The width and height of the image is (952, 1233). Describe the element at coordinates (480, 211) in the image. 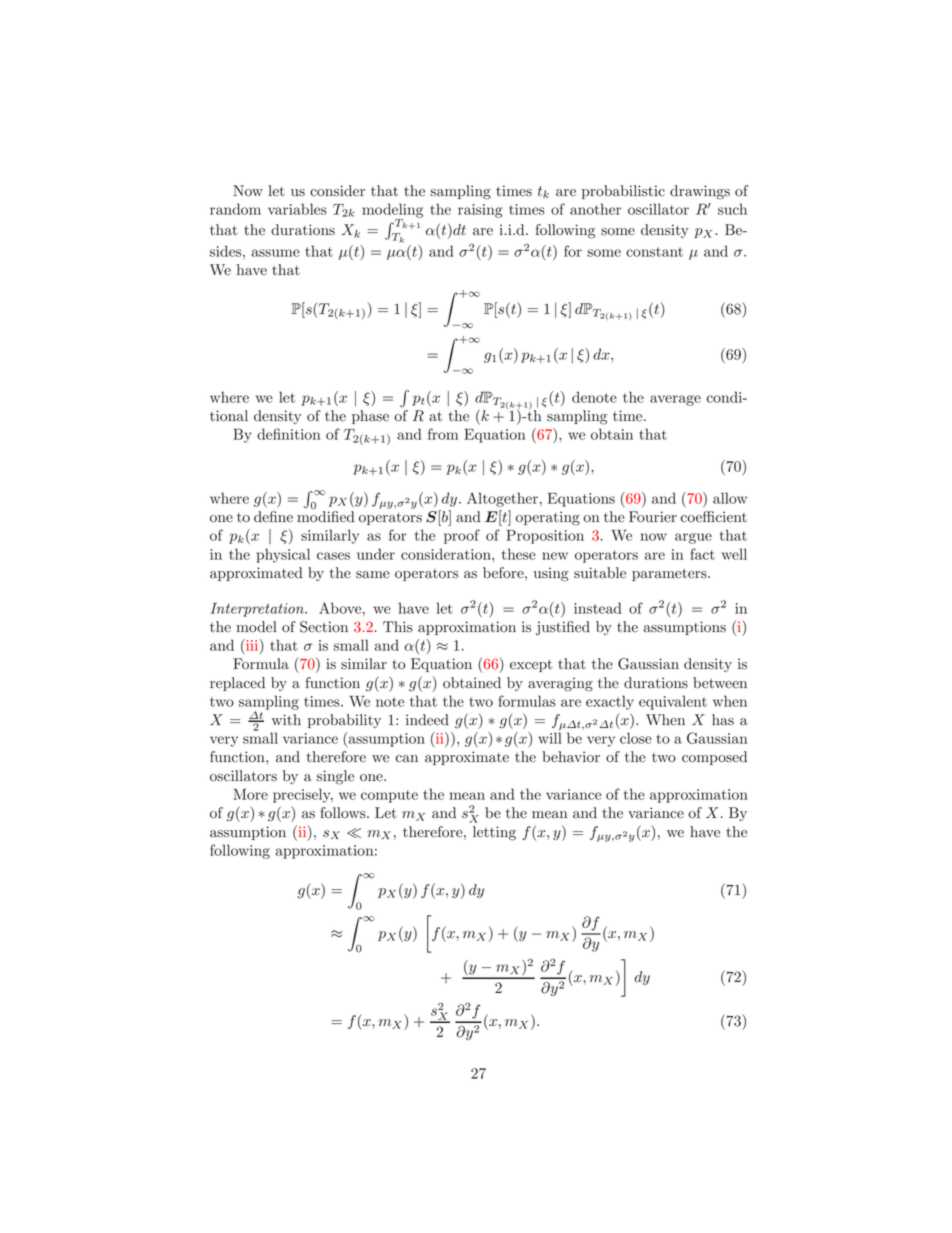

I see `raising` at that location.
